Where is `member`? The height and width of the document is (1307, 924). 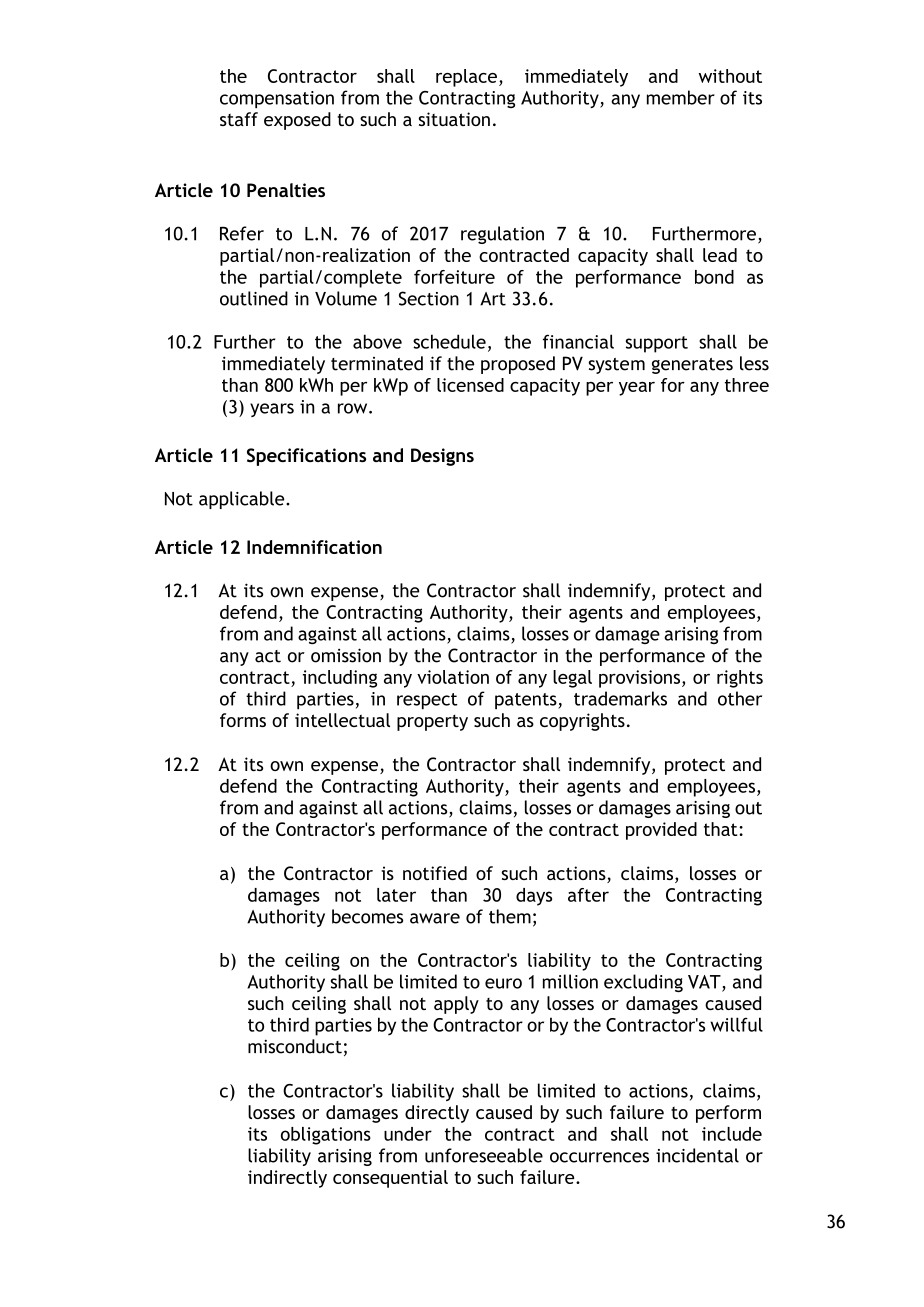 member is located at coordinates (681, 97).
